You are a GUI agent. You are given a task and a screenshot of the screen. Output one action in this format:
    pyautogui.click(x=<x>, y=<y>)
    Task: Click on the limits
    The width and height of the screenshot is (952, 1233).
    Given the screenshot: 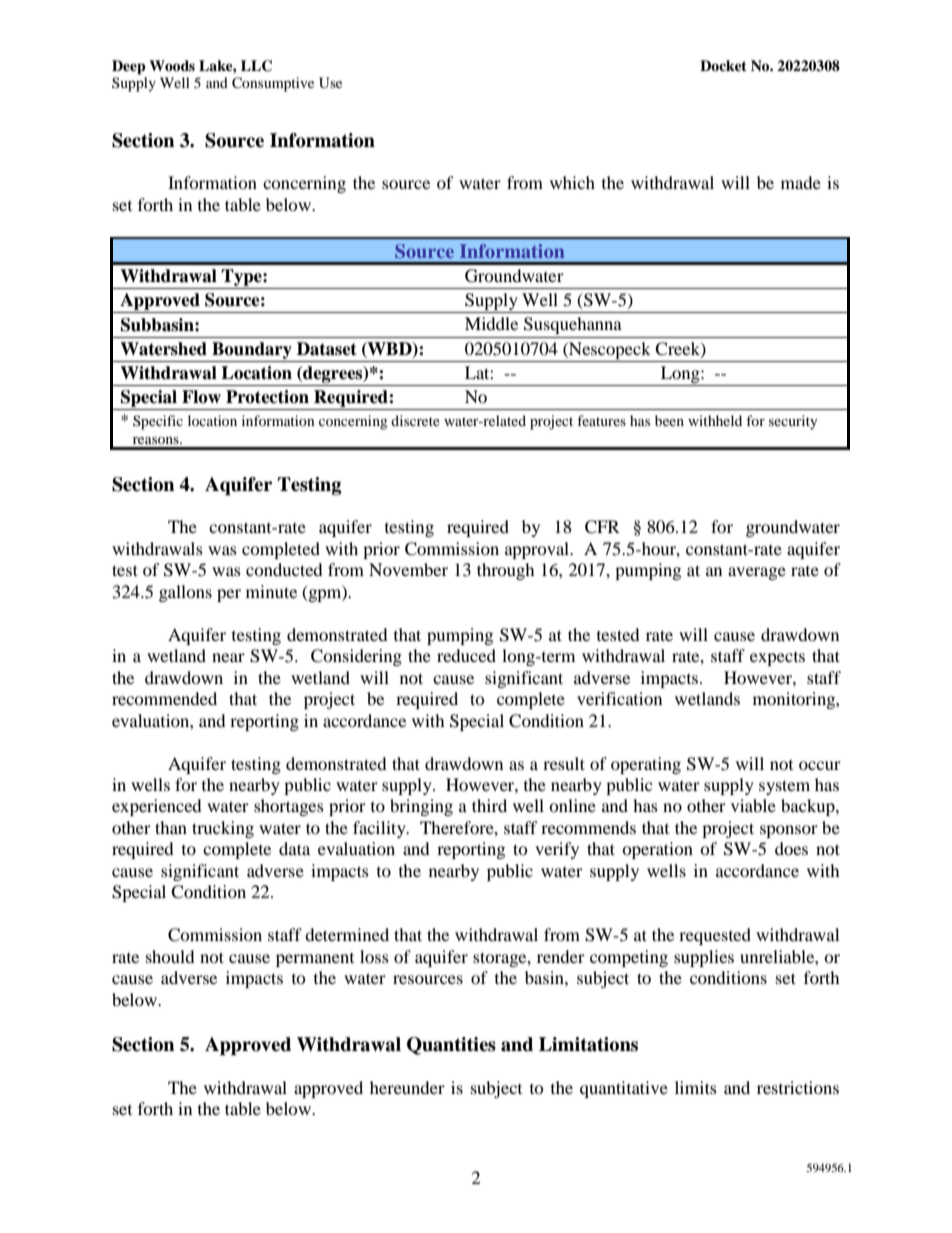 What is the action you would take?
    pyautogui.click(x=696, y=1087)
